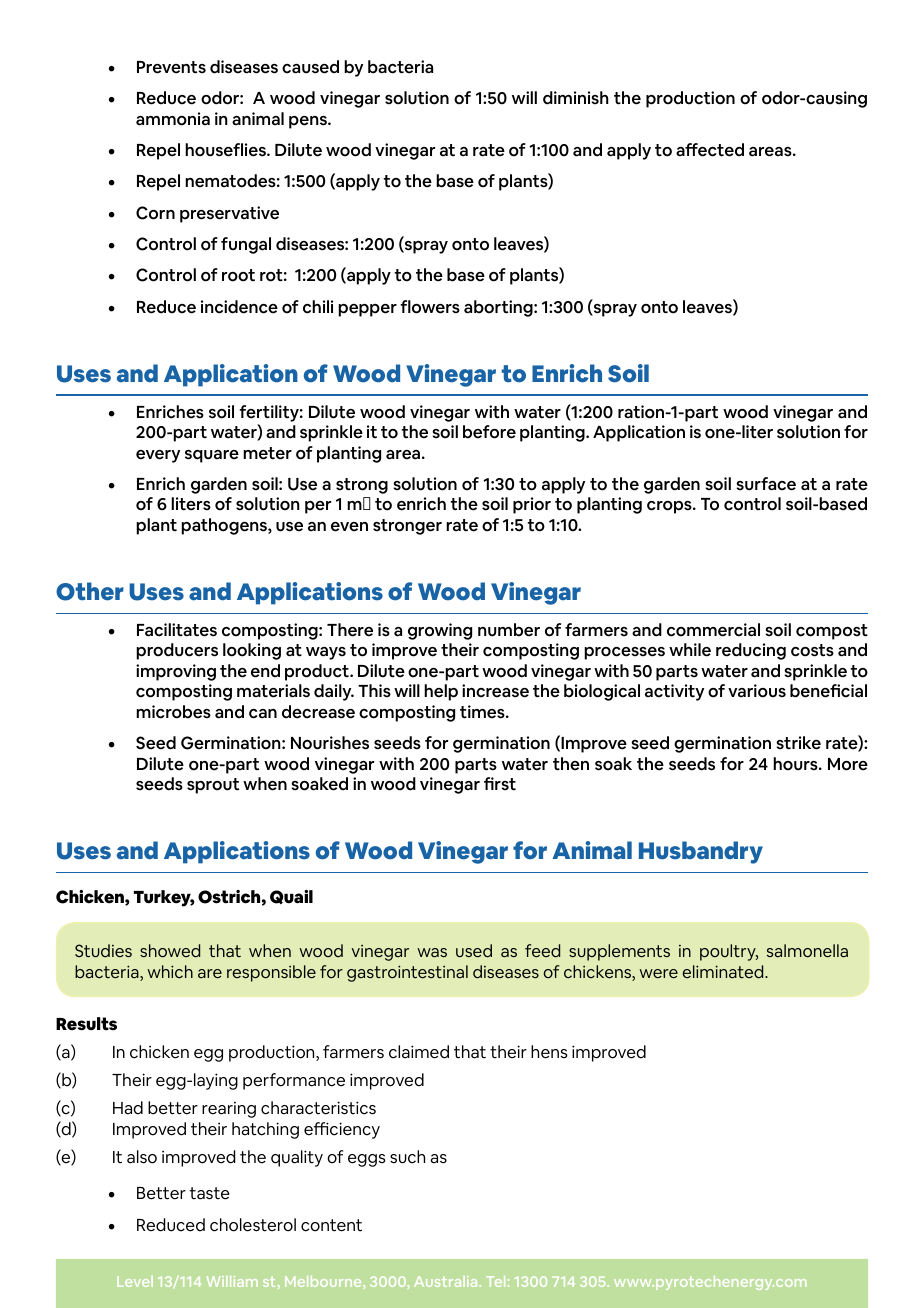 The width and height of the screenshot is (924, 1308). I want to click on help, so click(441, 692).
